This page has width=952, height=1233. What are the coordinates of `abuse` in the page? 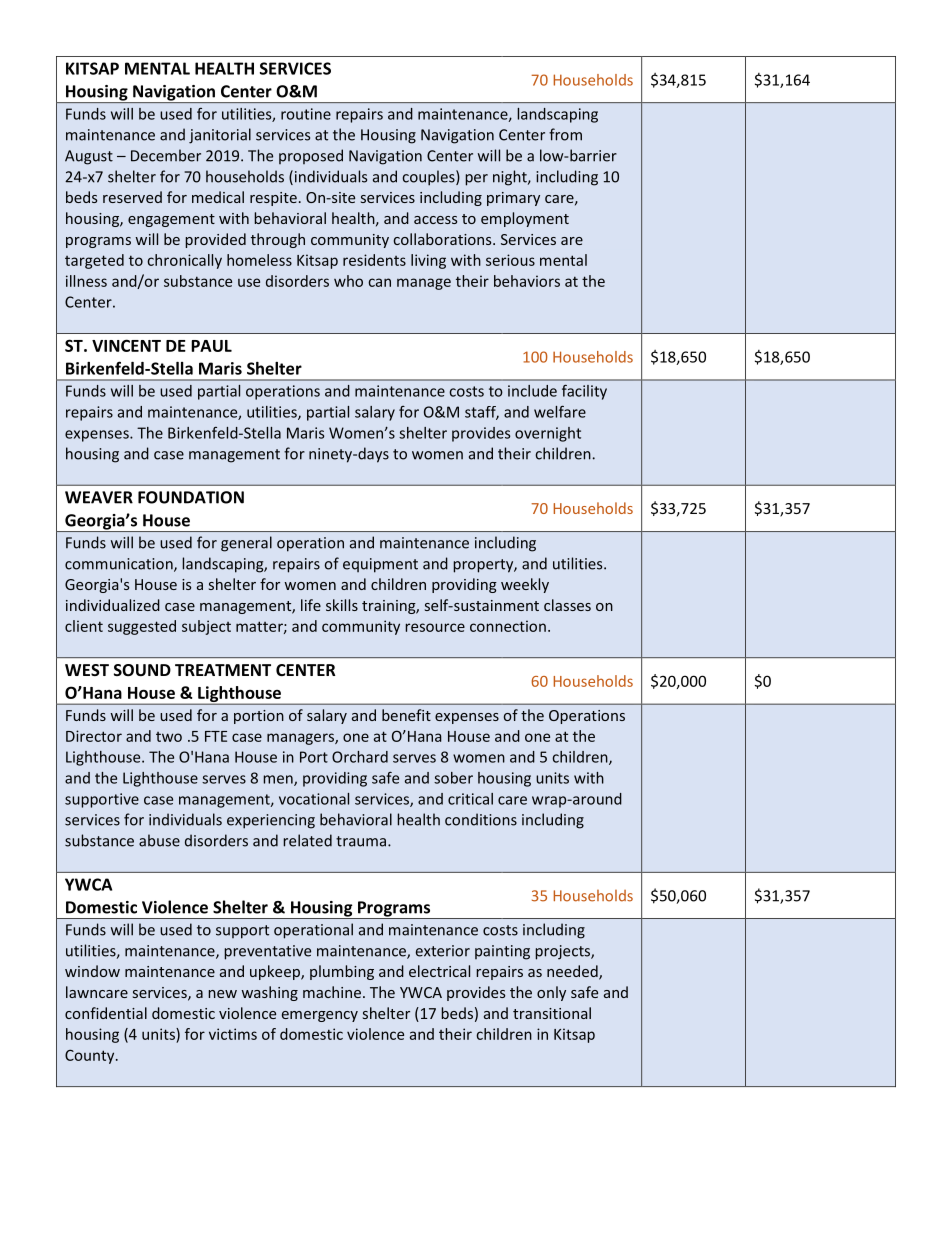 It's located at (159, 840).
